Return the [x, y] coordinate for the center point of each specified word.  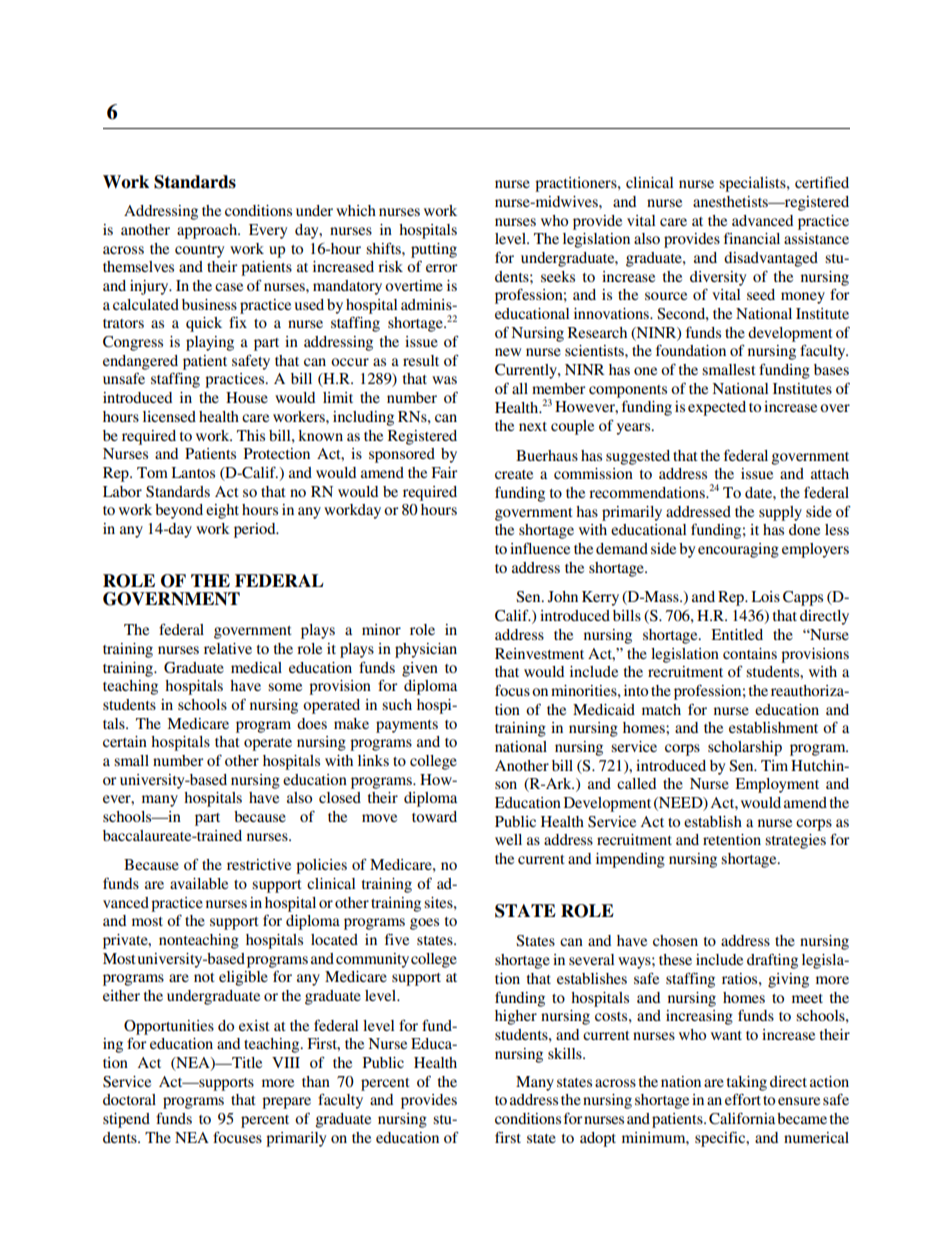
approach [208, 231]
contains [750, 653]
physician [426, 650]
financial [752, 238]
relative [228, 648]
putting [434, 250]
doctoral [129, 1099]
